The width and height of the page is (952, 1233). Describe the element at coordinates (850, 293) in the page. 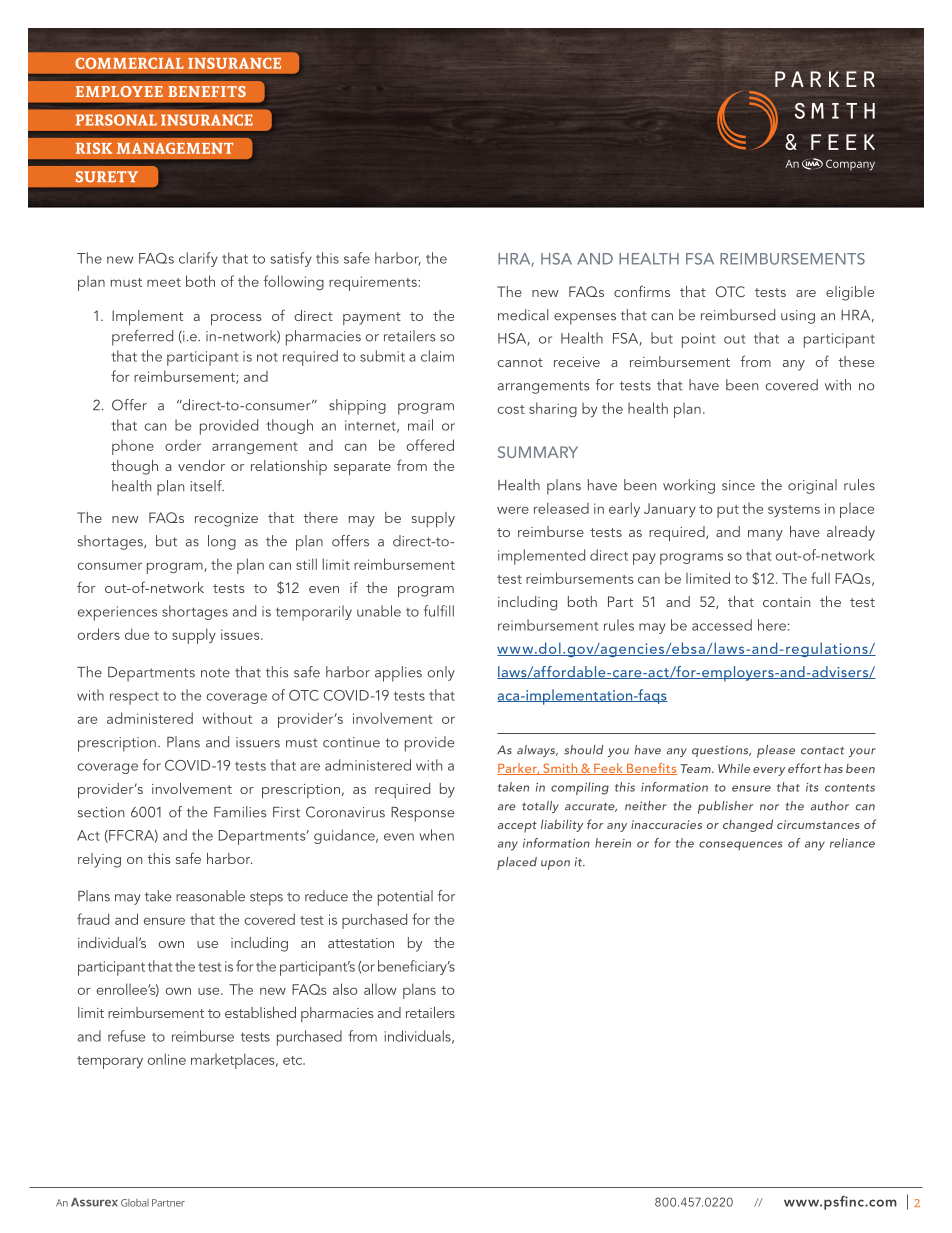

I see `eligible` at that location.
